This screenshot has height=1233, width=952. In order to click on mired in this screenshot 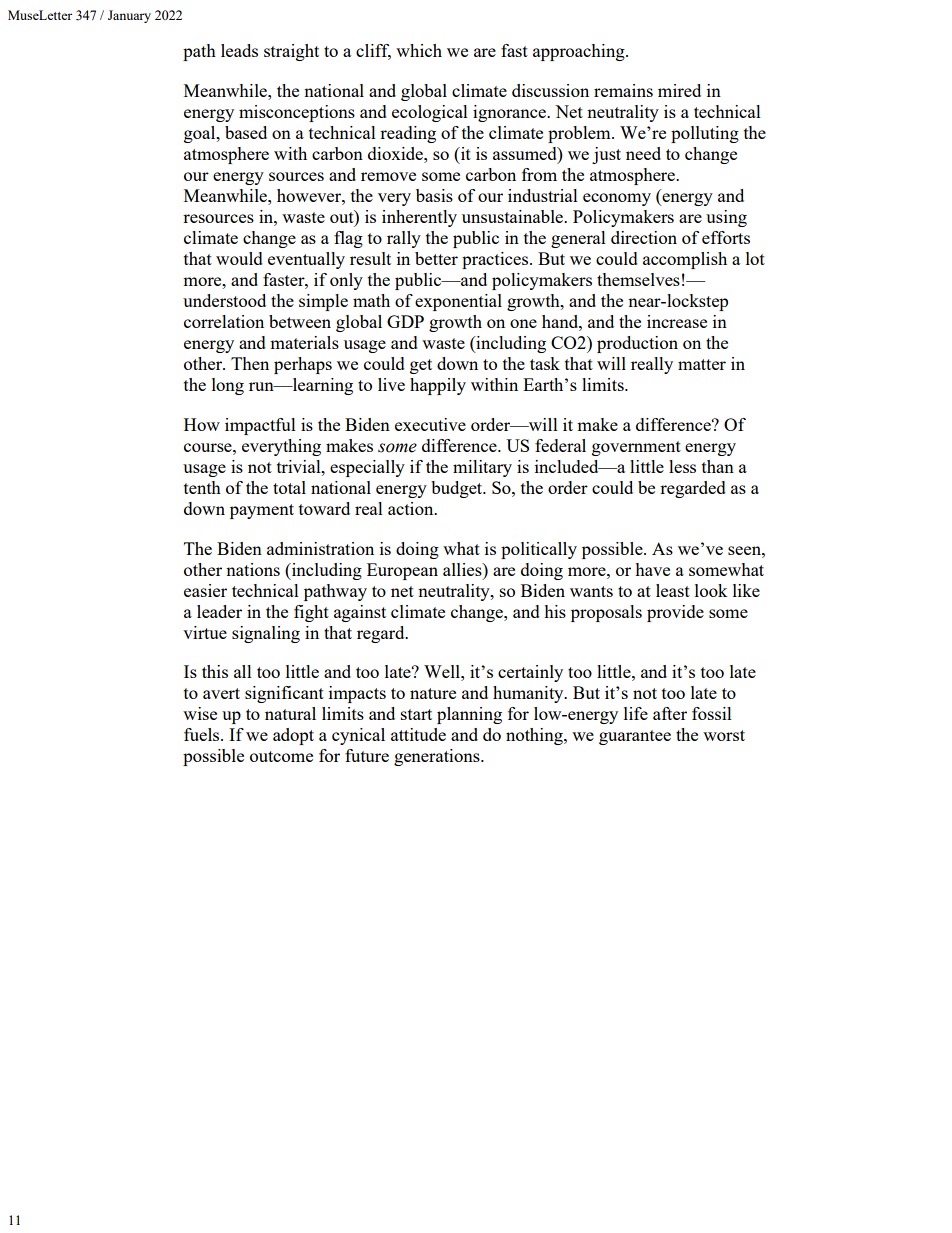, I will do `click(679, 90)`.
